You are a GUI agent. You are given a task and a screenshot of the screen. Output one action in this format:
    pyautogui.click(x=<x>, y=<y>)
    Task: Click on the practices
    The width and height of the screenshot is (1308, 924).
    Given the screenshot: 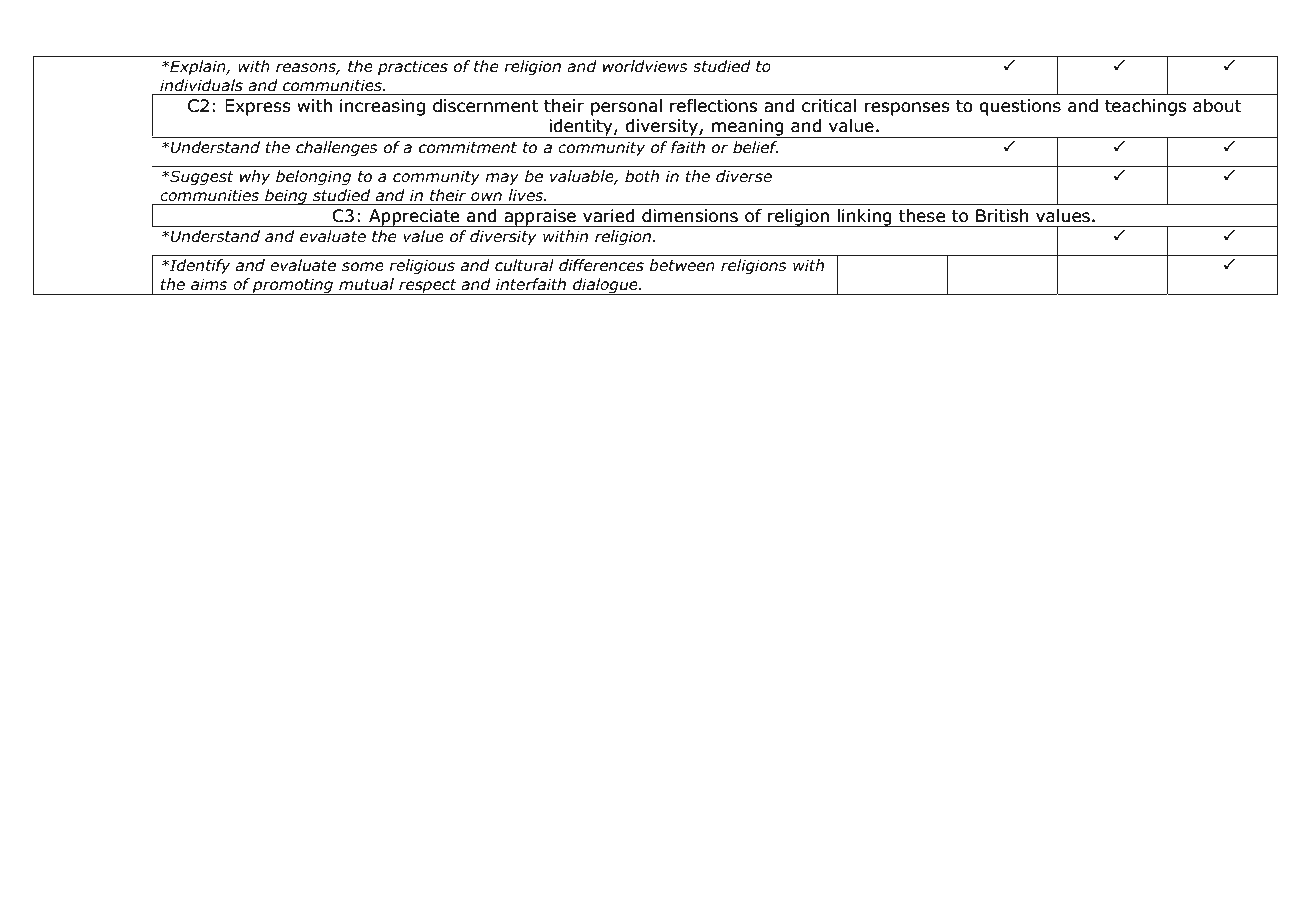 What is the action you would take?
    pyautogui.click(x=413, y=67)
